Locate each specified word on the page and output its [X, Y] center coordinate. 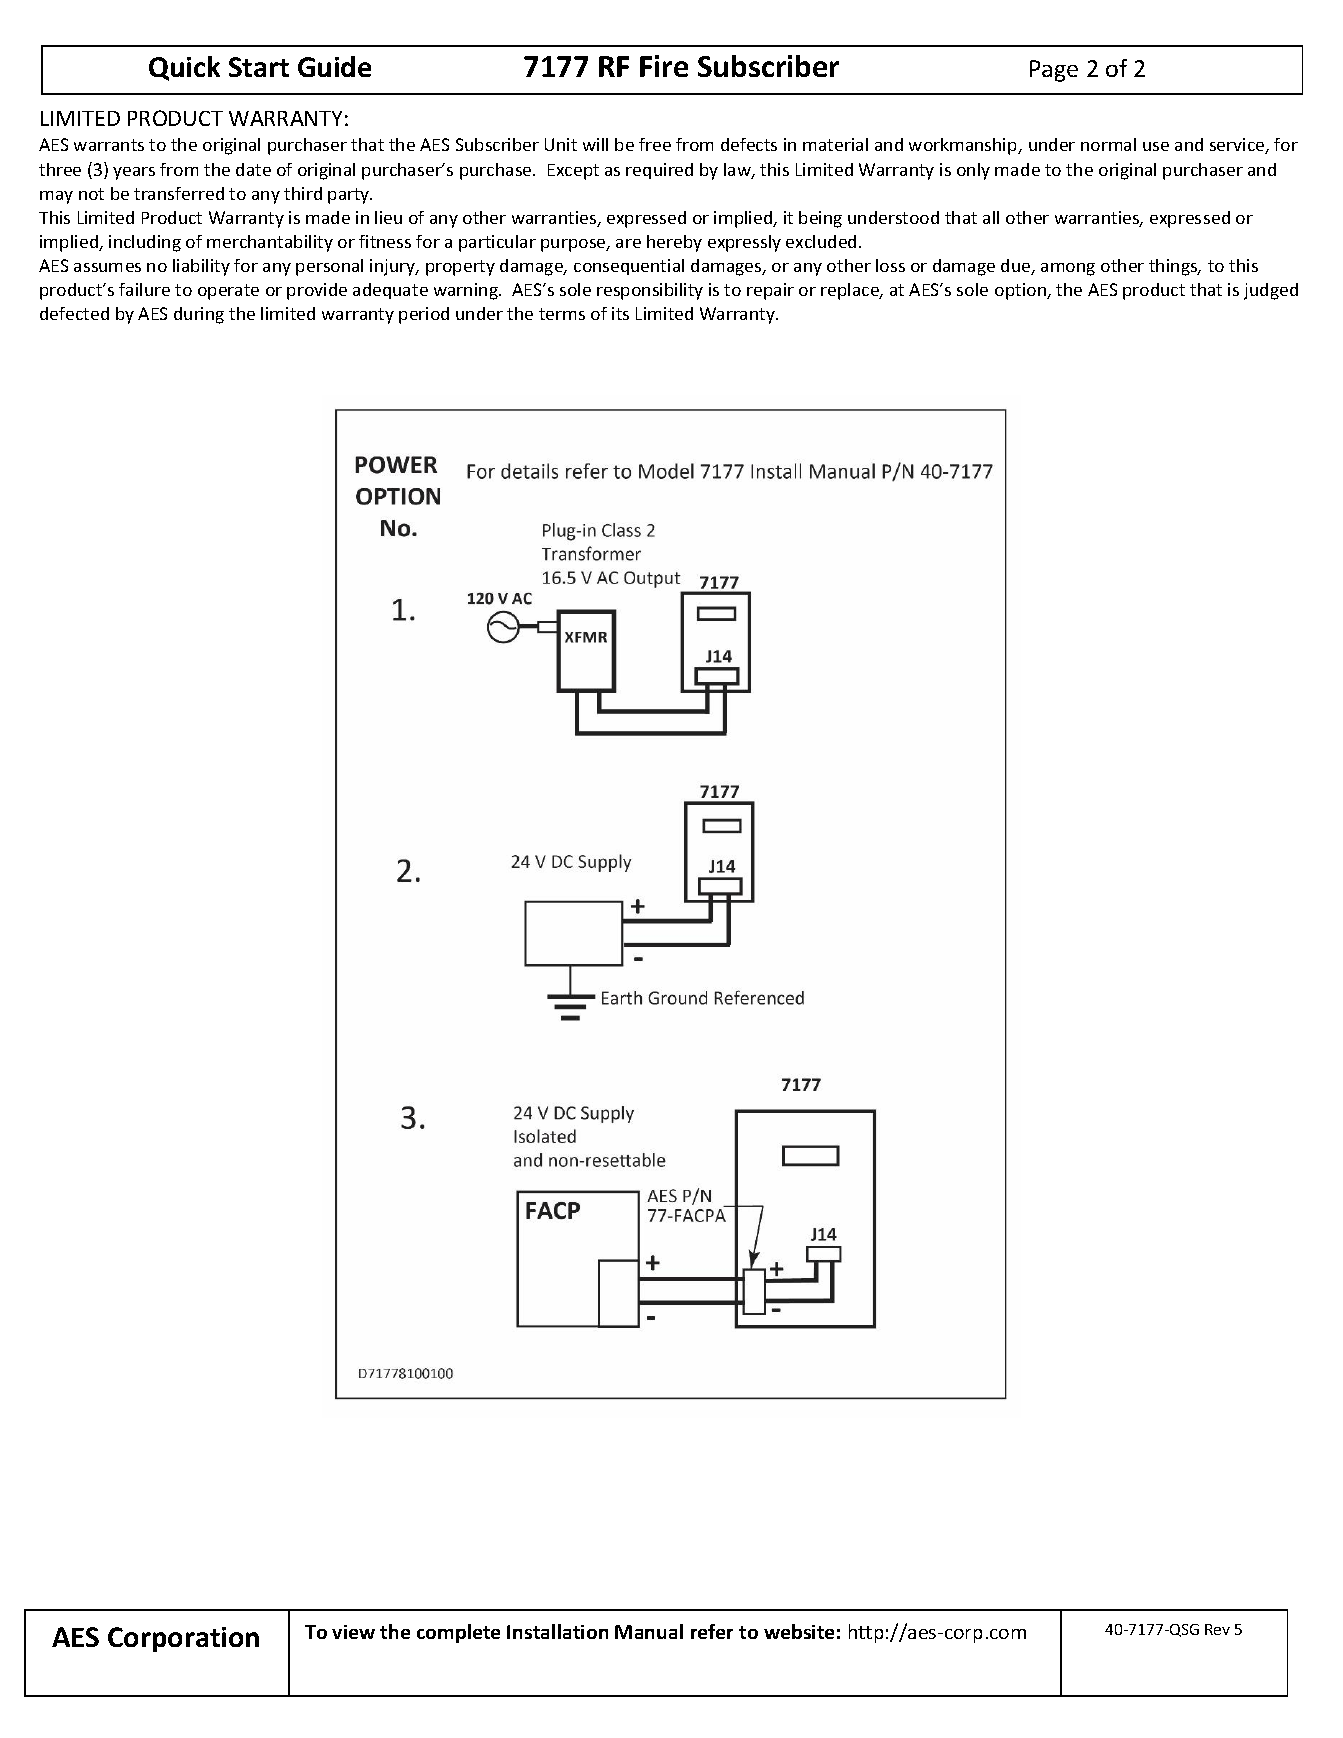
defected [74, 313]
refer [712, 1631]
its [620, 313]
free [655, 144]
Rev [1217, 1629]
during [199, 315]
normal [1108, 144]
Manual [649, 1631]
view [353, 1632]
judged [1271, 291]
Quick [184, 68]
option [1022, 291]
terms [562, 314]
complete [458, 1633]
